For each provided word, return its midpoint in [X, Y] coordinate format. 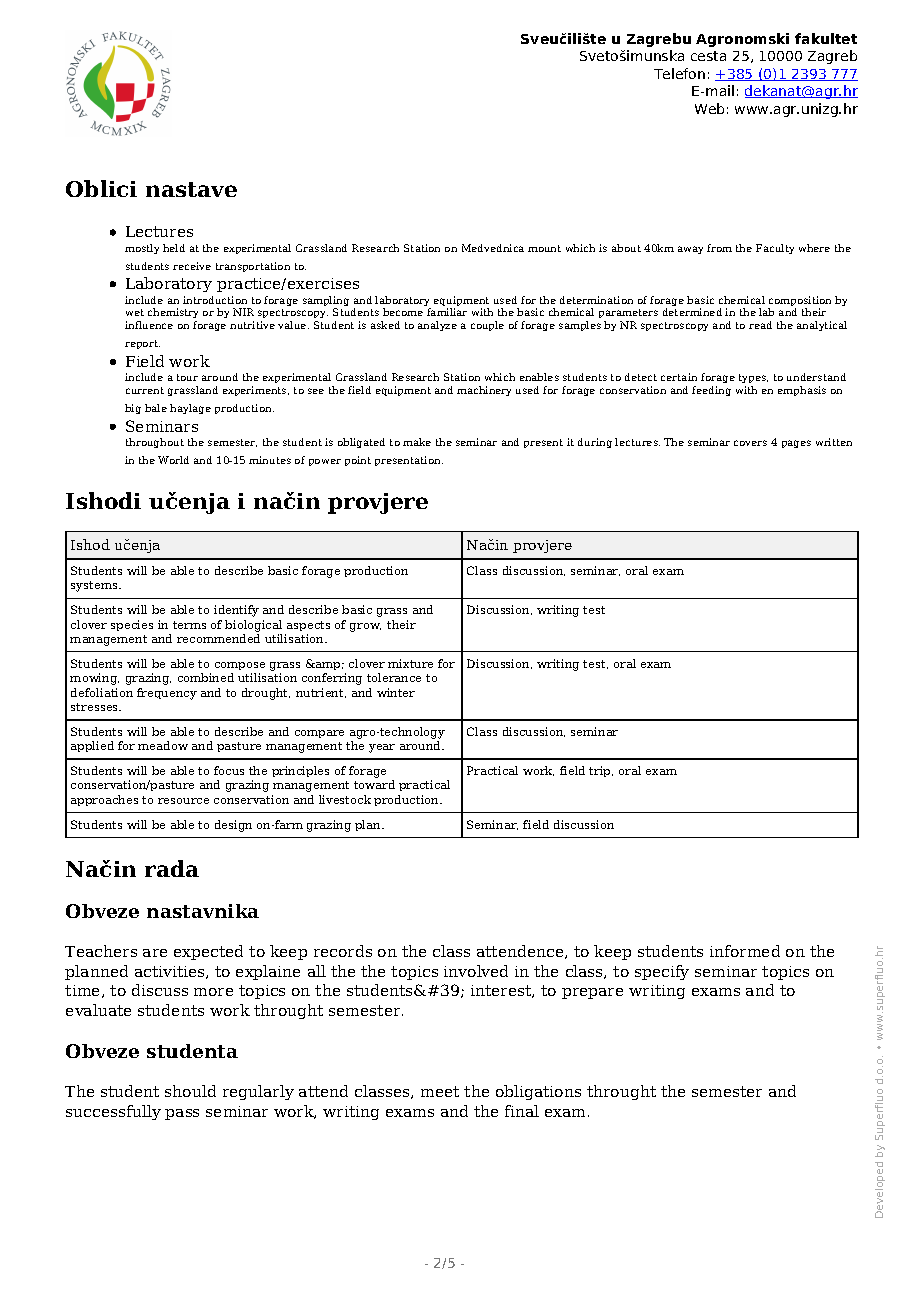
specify [662, 972]
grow [365, 627]
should [190, 1091]
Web [709, 108]
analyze [437, 326]
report [142, 344]
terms [189, 625]
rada [172, 868]
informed [745, 951]
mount [544, 248]
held [174, 248]
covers [750, 443]
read [760, 325]
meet [440, 1091]
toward [374, 784]
